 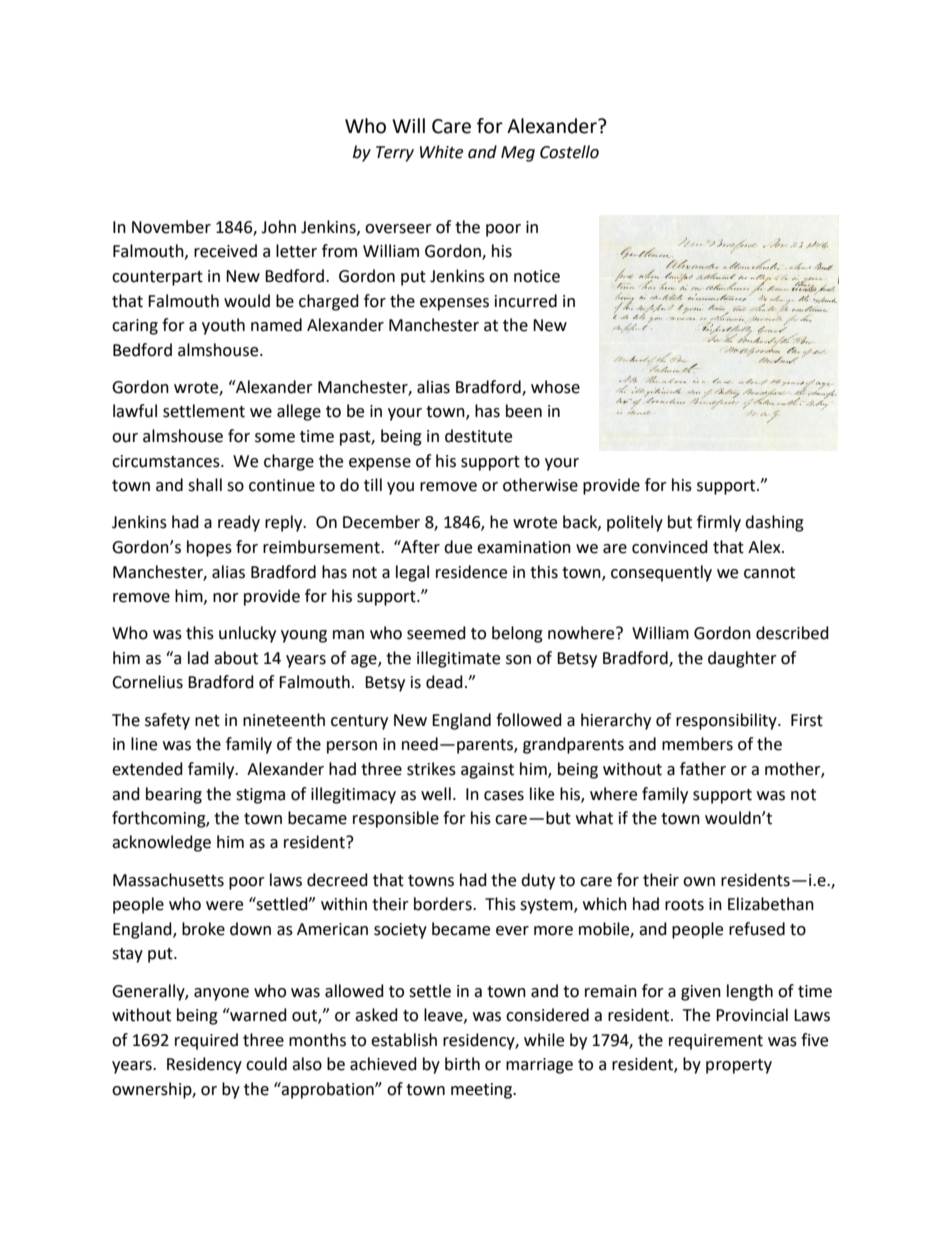 I want to click on safety, so click(x=167, y=721).
